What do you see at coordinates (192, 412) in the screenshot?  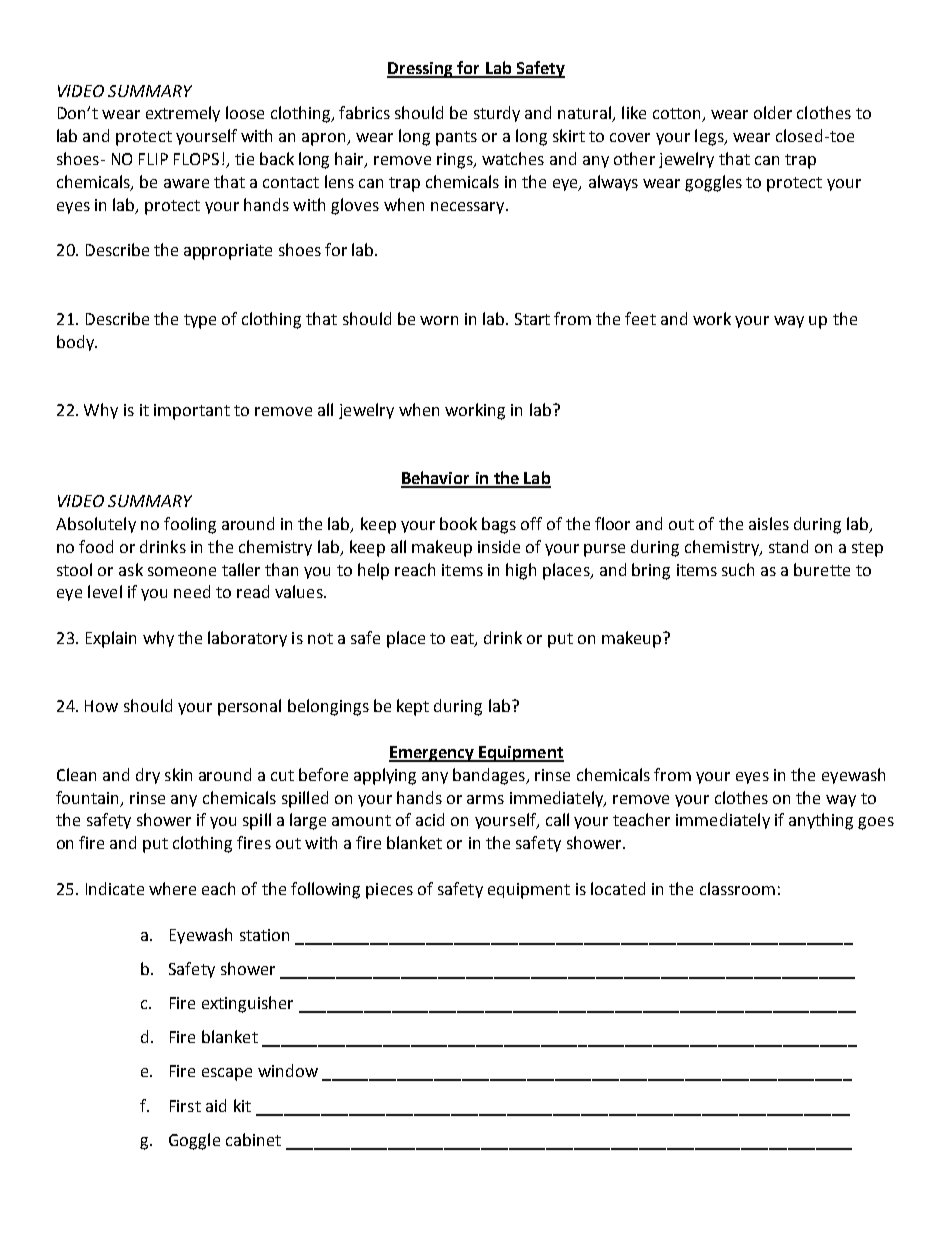 I see `important` at bounding box center [192, 412].
